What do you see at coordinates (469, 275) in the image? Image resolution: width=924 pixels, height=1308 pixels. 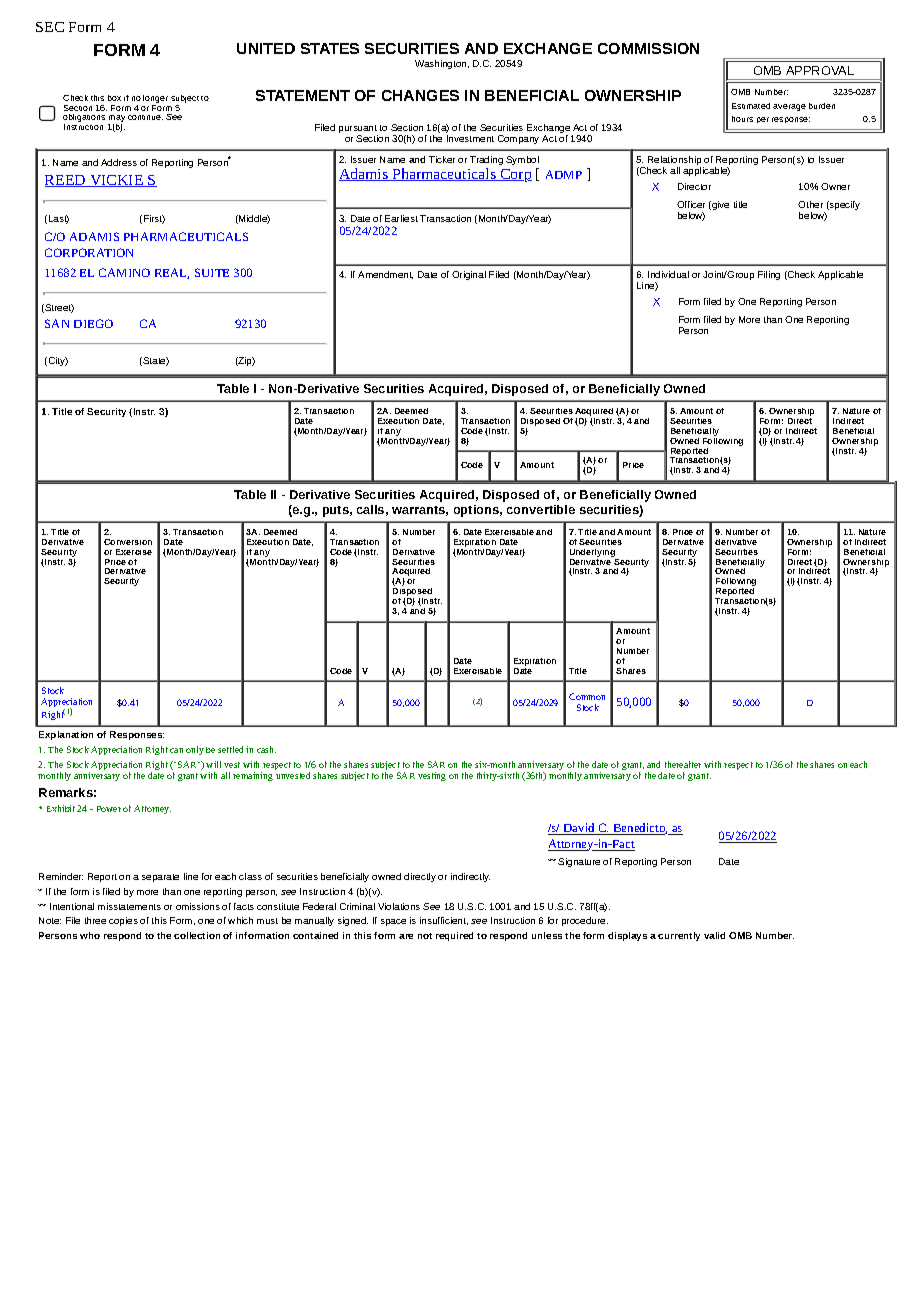 I see `Original` at bounding box center [469, 275].
